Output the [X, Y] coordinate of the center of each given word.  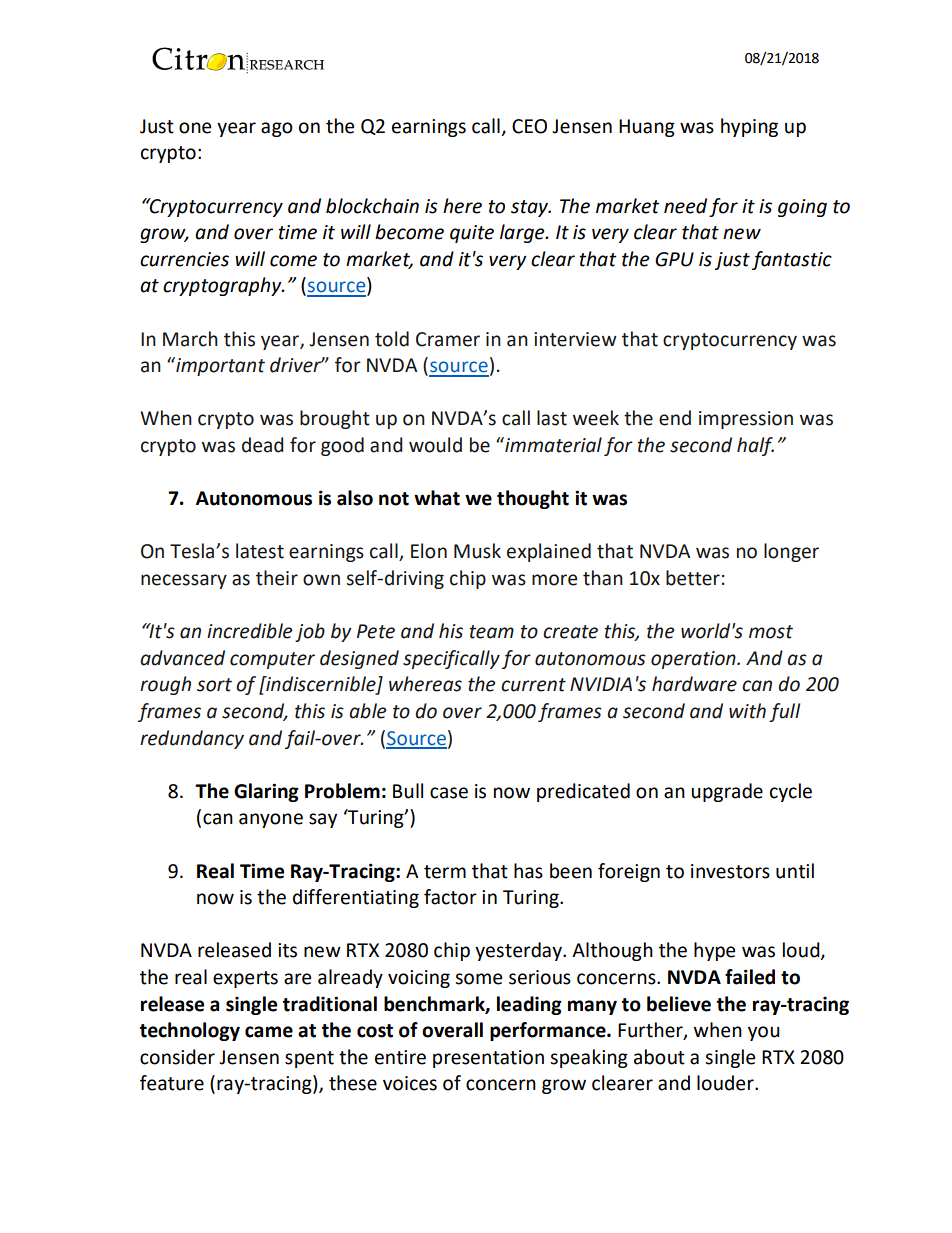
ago [277, 129]
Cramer [448, 339]
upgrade [727, 792]
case [449, 793]
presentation [488, 1059]
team [492, 632]
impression [746, 420]
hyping [749, 127]
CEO [529, 126]
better [693, 578]
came [269, 1032]
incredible [249, 631]
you [764, 1033]
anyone [271, 820]
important [219, 366]
